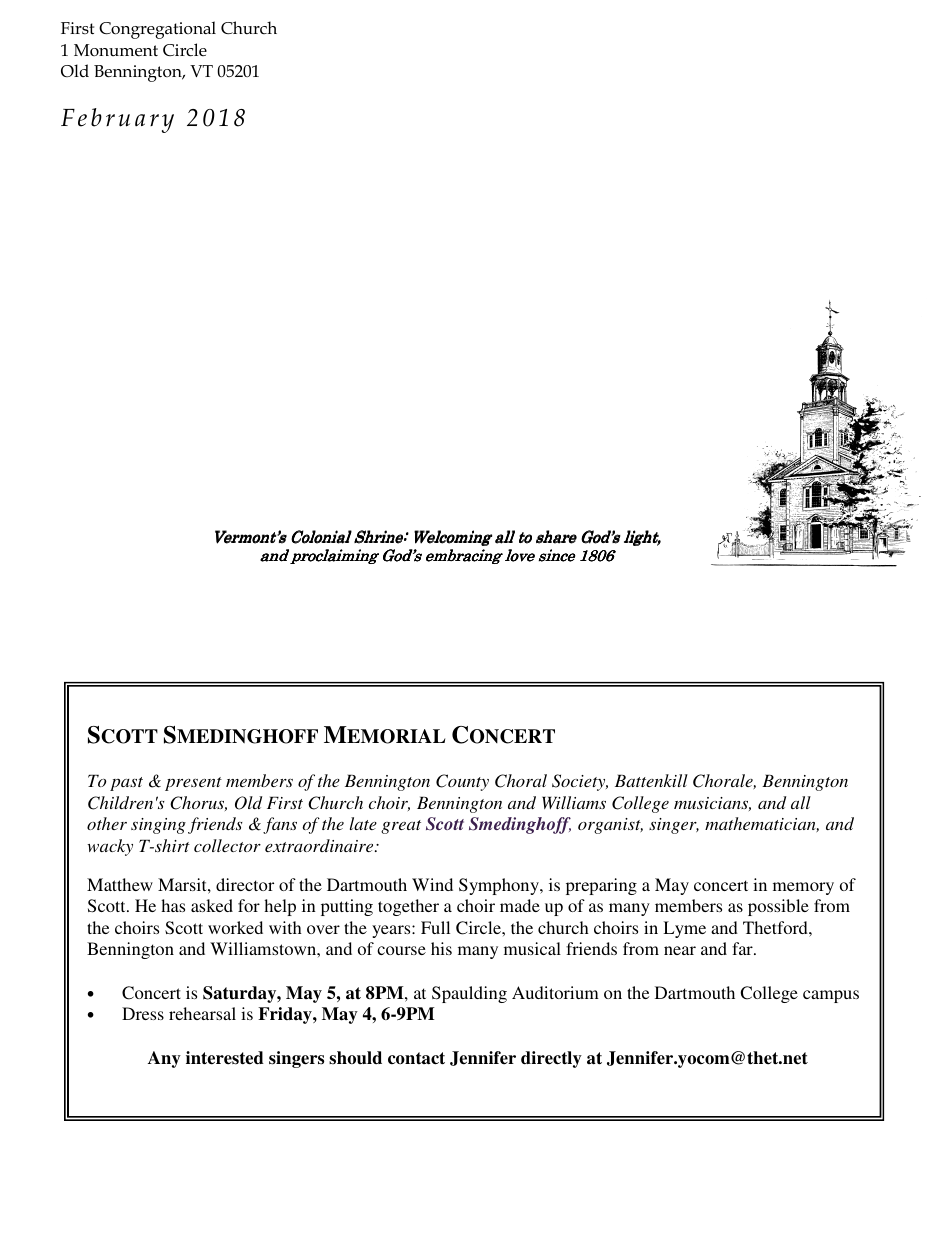 The height and width of the screenshot is (1233, 952). I want to click on Society, so click(580, 782).
